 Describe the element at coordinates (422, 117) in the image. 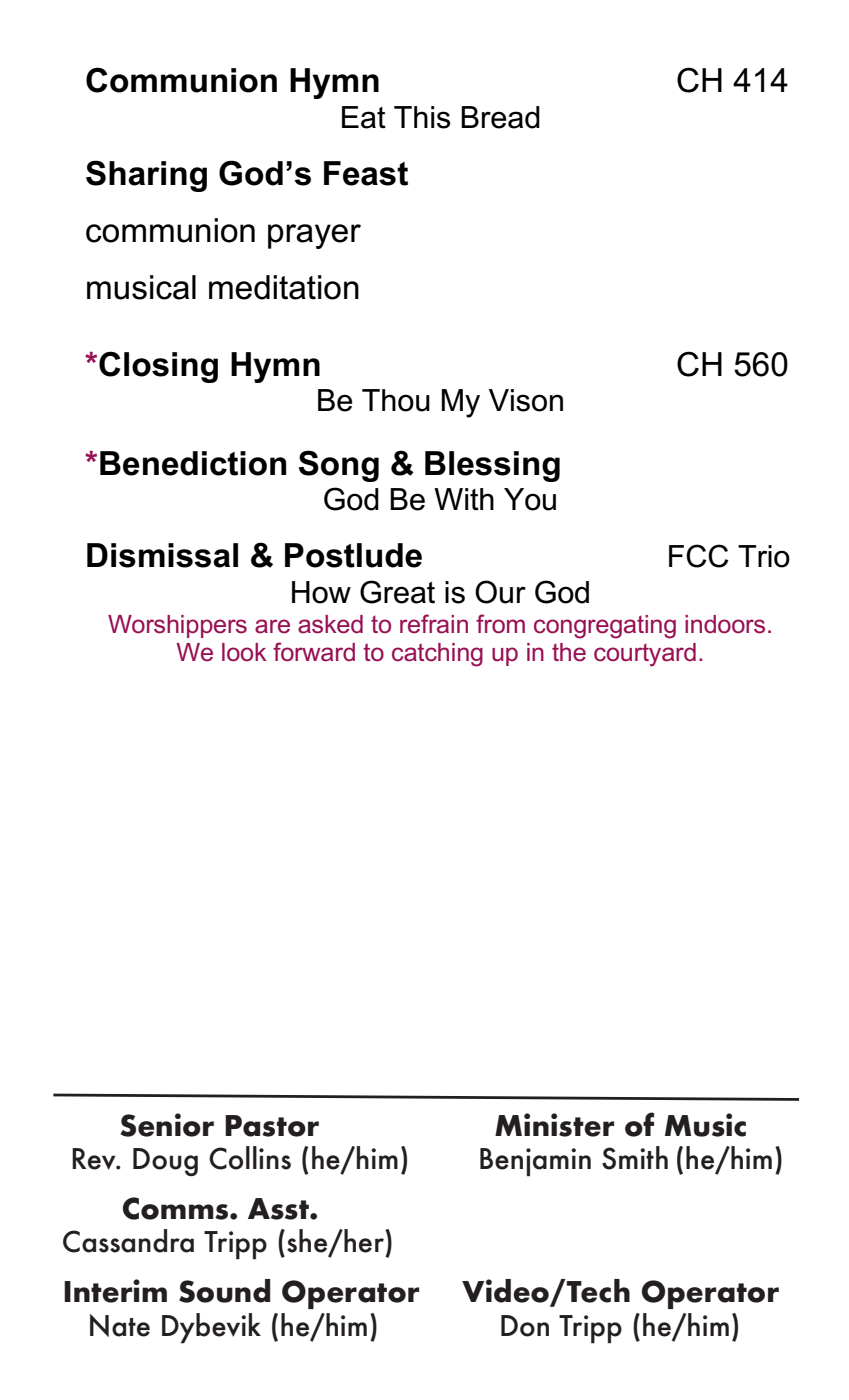

I see `This` at that location.
